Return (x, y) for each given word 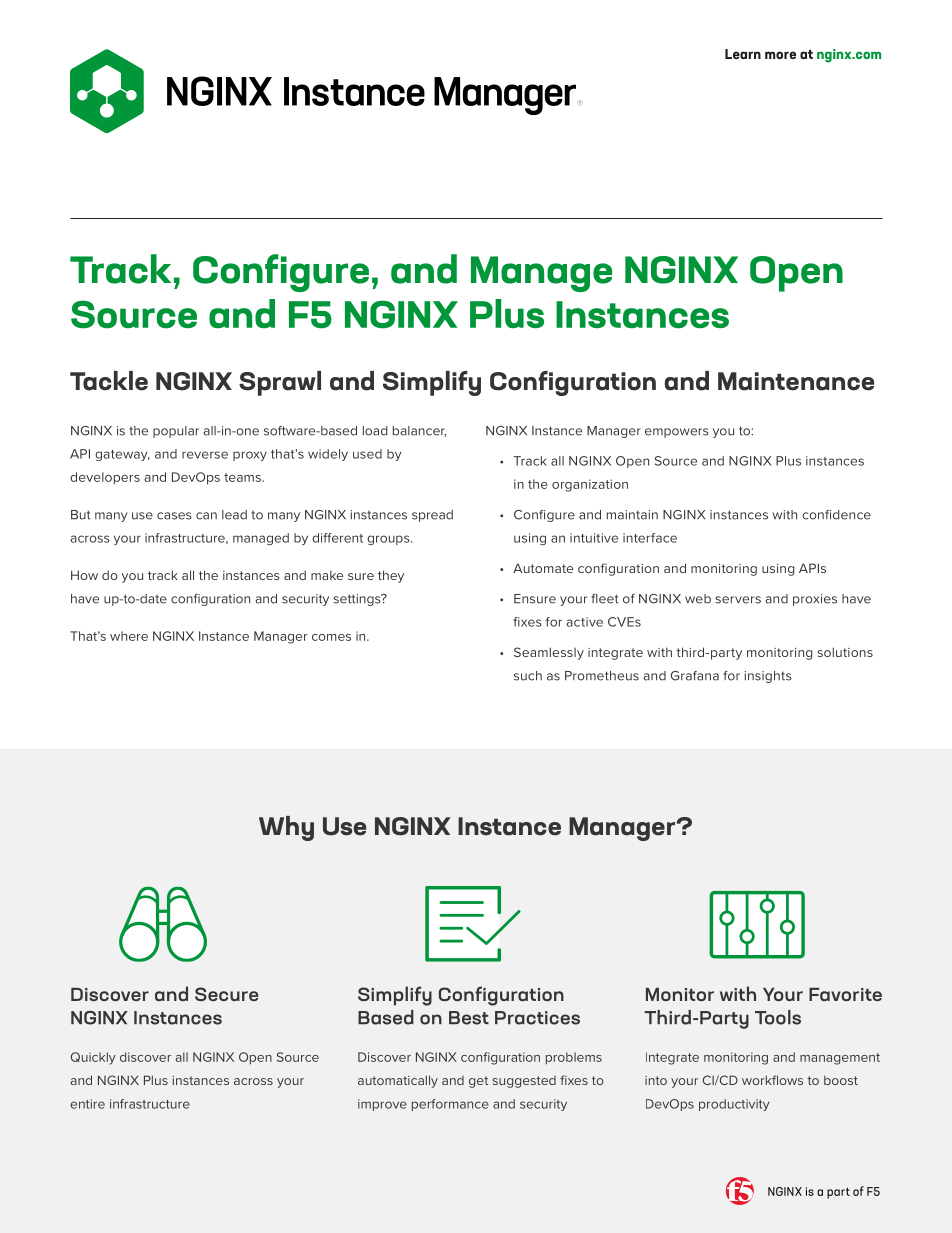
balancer (419, 431)
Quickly (93, 1058)
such (528, 676)
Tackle (109, 381)
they (391, 576)
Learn (743, 54)
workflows (772, 1080)
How (84, 575)
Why (286, 828)
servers (738, 600)
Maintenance (796, 381)
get (478, 1082)
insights (768, 677)
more (780, 55)
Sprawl (280, 383)
